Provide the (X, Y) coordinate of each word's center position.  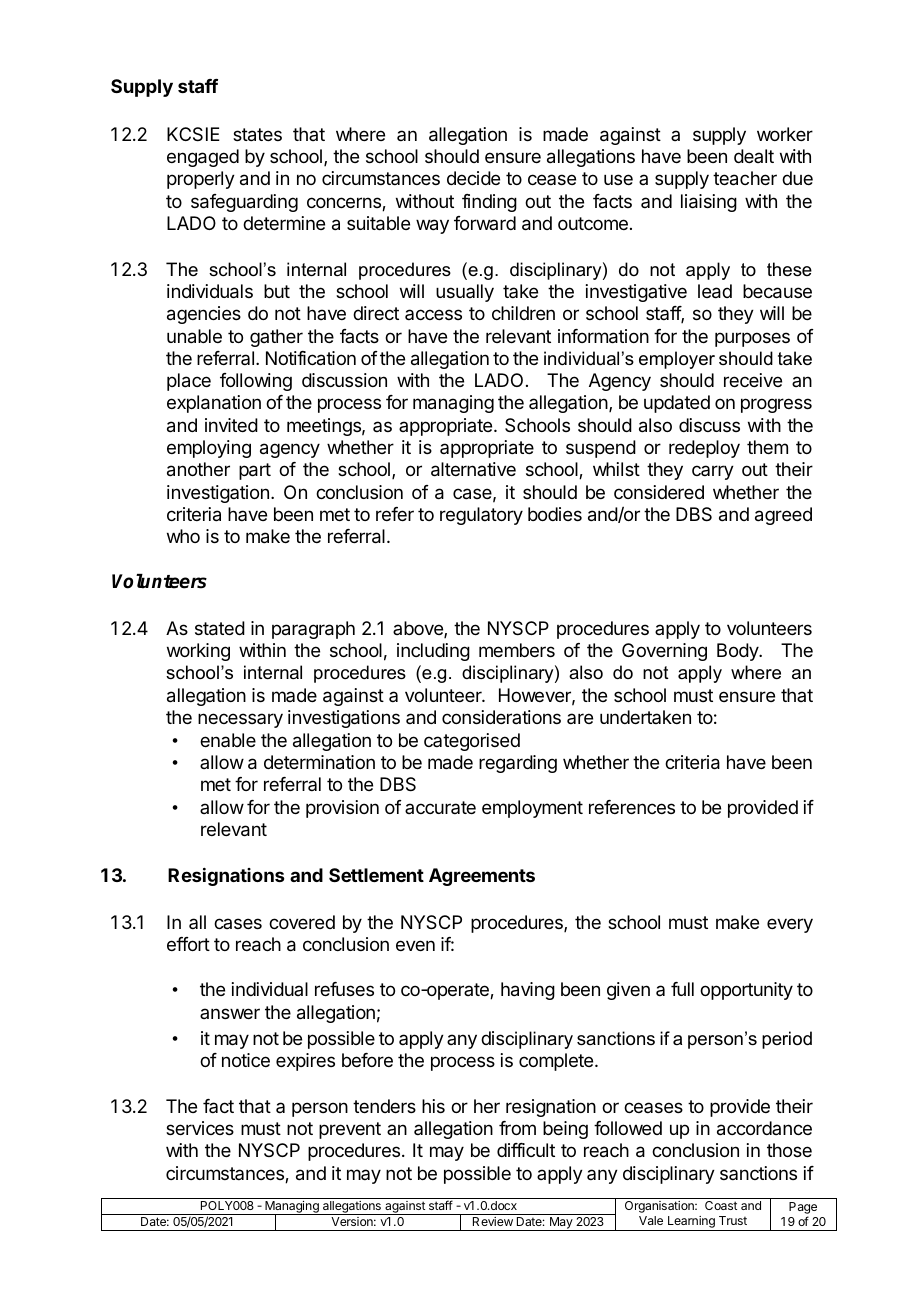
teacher (745, 178)
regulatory (481, 516)
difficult (526, 1150)
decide (473, 178)
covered (302, 922)
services (200, 1128)
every (790, 925)
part (255, 471)
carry (713, 472)
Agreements (482, 877)
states (257, 135)
